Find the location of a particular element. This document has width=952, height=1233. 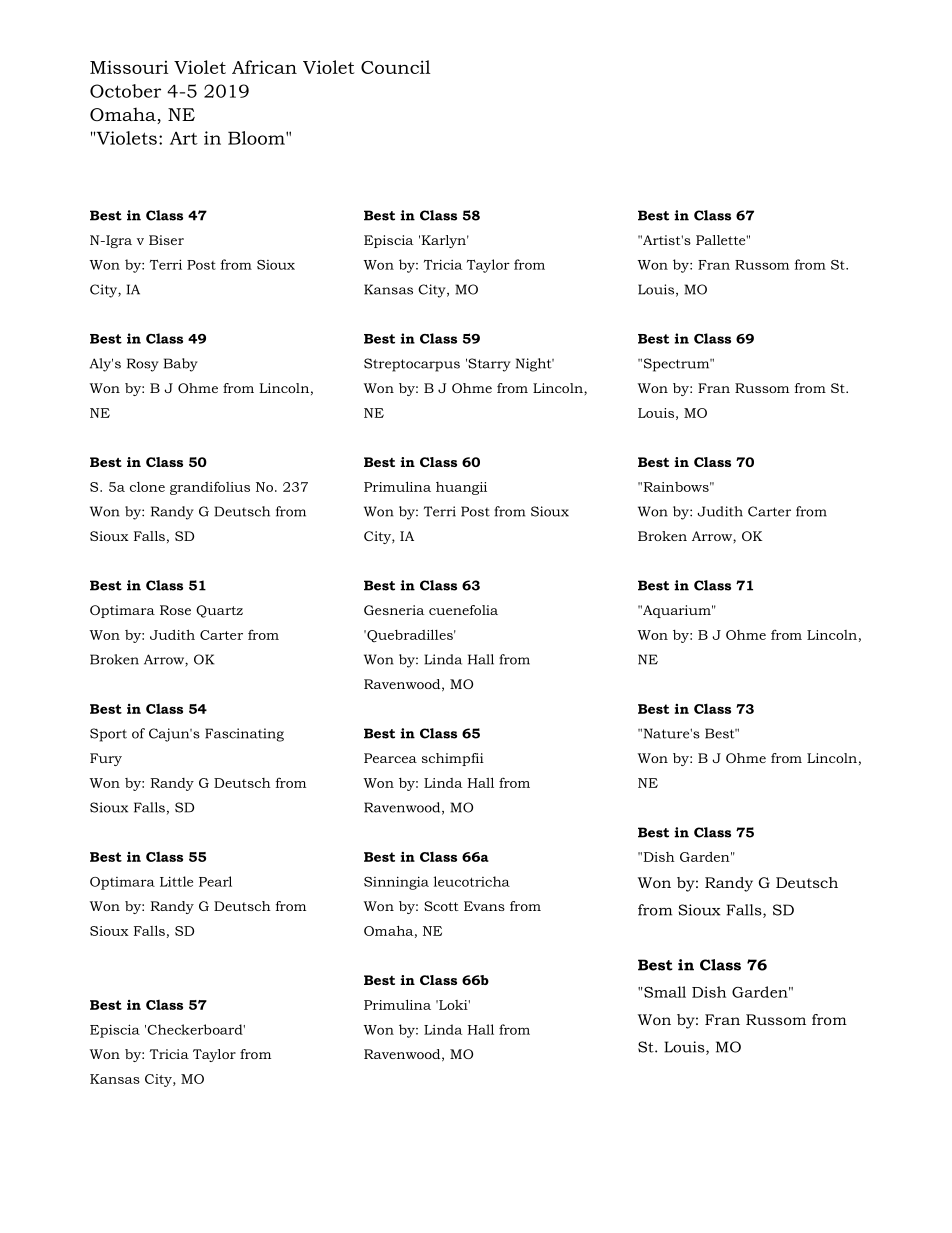

Evans is located at coordinates (484, 906).
